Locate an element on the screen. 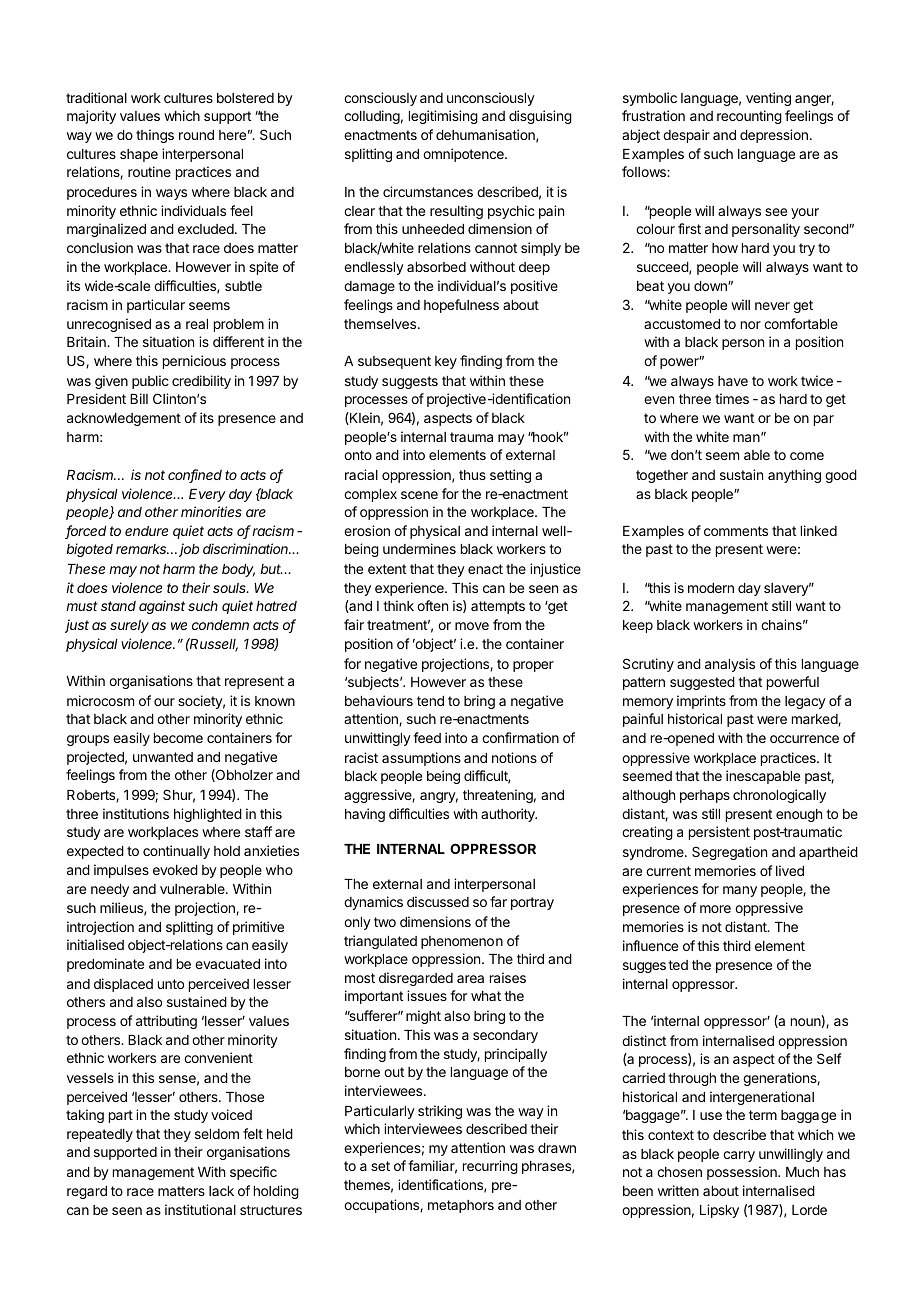 This screenshot has height=1307, width=924. possession is located at coordinates (743, 1173).
